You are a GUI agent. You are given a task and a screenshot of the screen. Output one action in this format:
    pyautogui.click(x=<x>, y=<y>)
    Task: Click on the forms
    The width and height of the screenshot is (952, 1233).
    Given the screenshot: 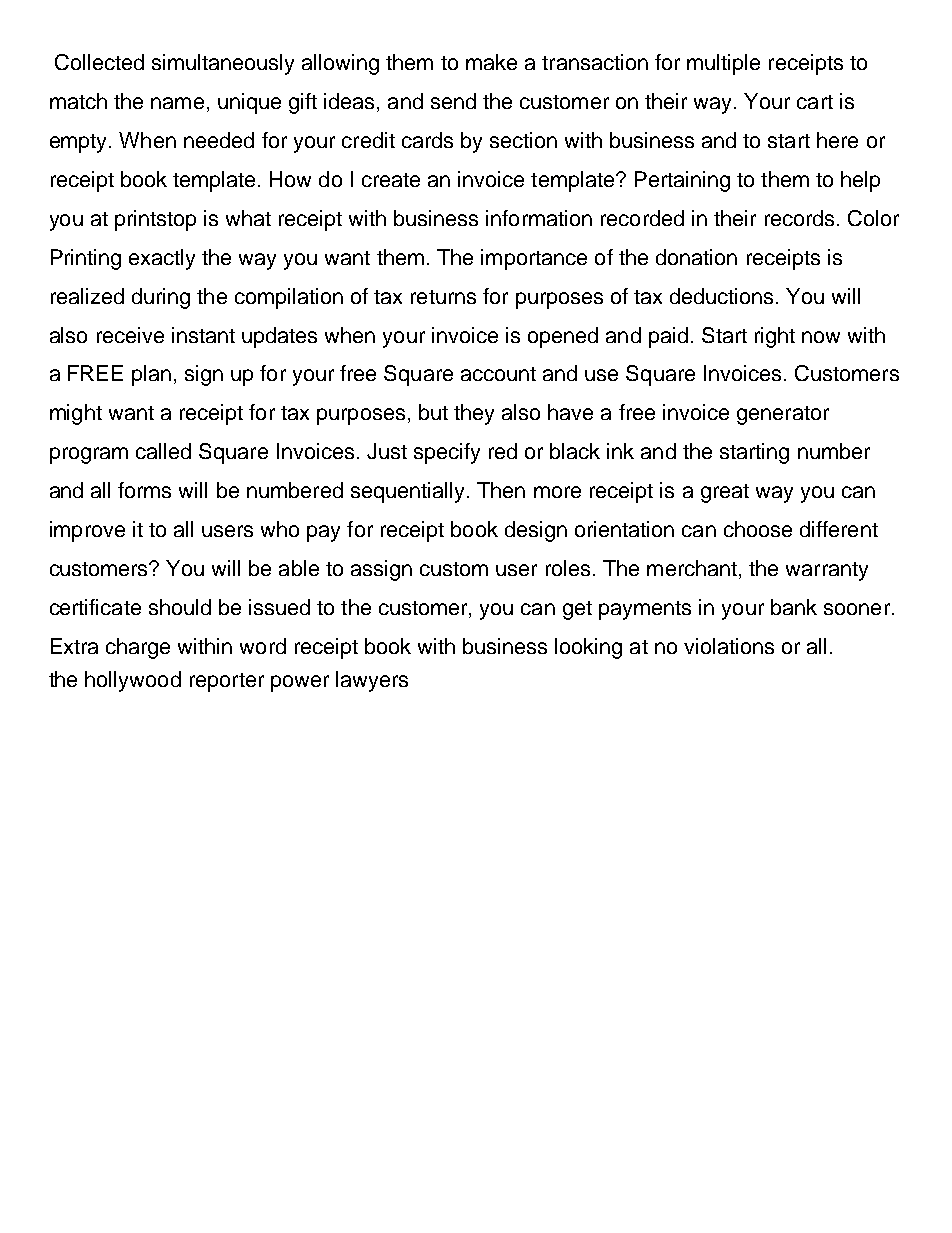 What is the action you would take?
    pyautogui.click(x=144, y=490)
